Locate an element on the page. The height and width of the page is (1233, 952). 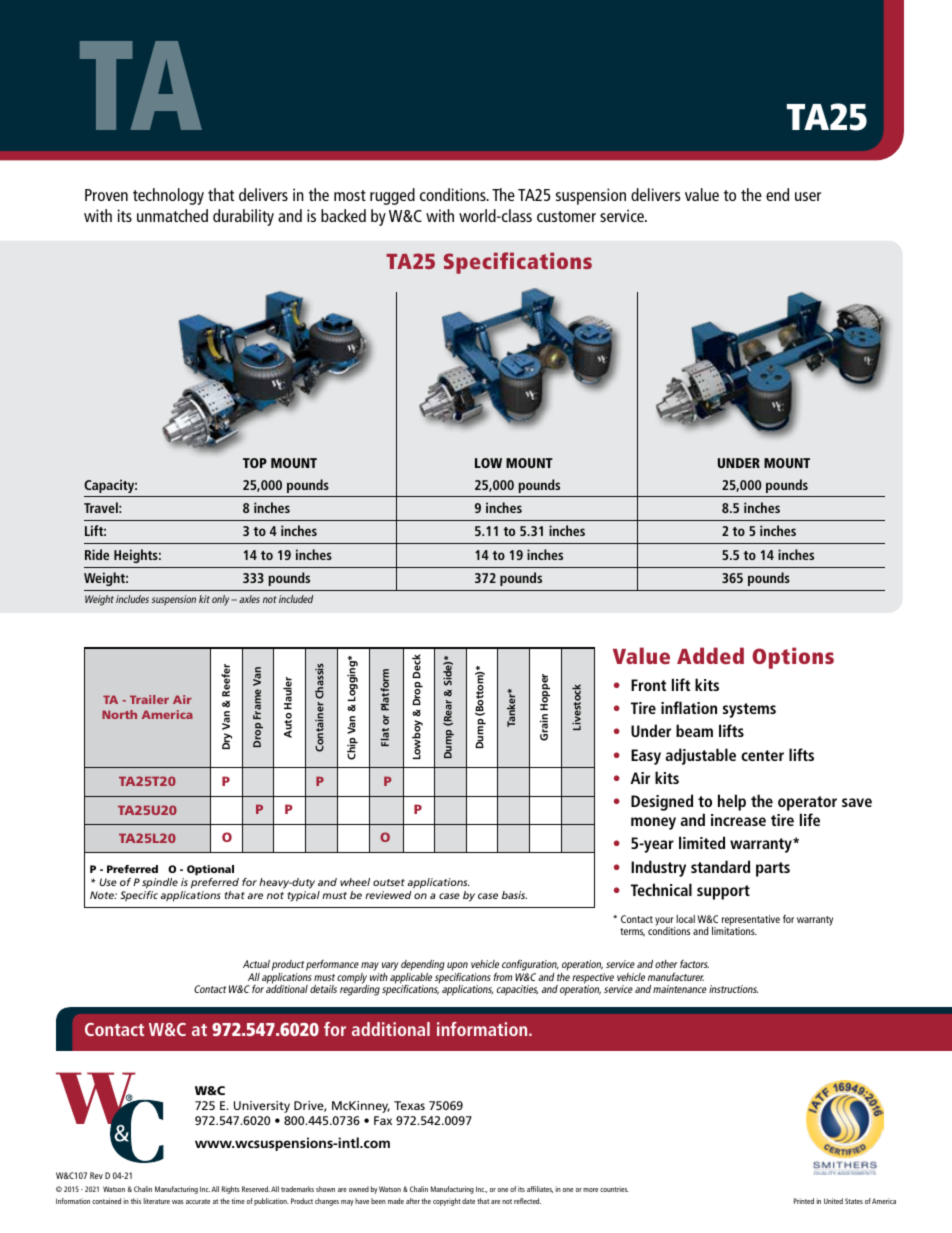
basis is located at coordinates (514, 895).
